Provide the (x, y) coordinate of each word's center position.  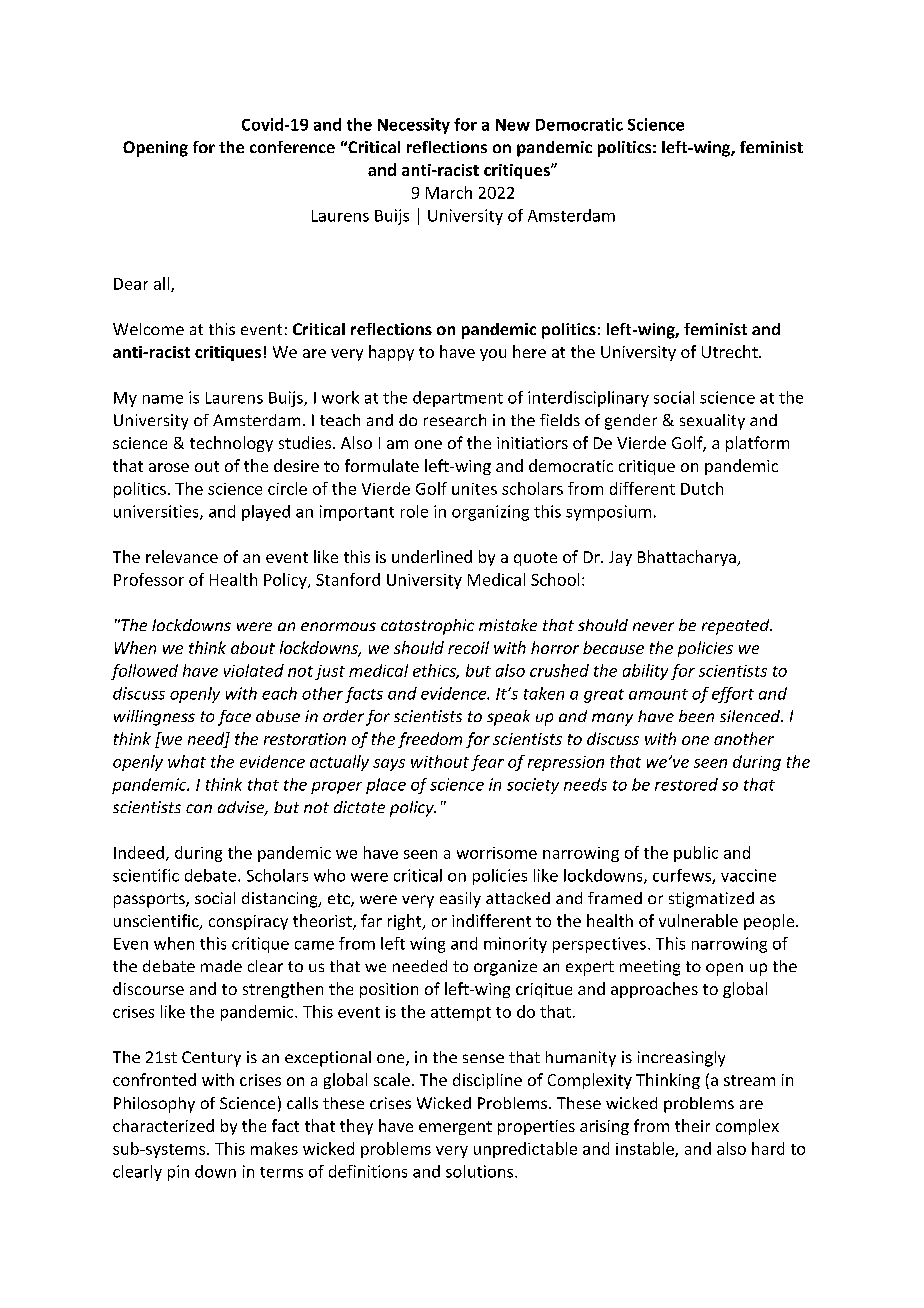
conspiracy (248, 922)
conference (292, 147)
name (163, 399)
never (653, 626)
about (253, 647)
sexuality (712, 422)
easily (460, 900)
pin (178, 1173)
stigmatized (711, 900)
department (458, 399)
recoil (468, 647)
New (513, 125)
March (449, 192)
